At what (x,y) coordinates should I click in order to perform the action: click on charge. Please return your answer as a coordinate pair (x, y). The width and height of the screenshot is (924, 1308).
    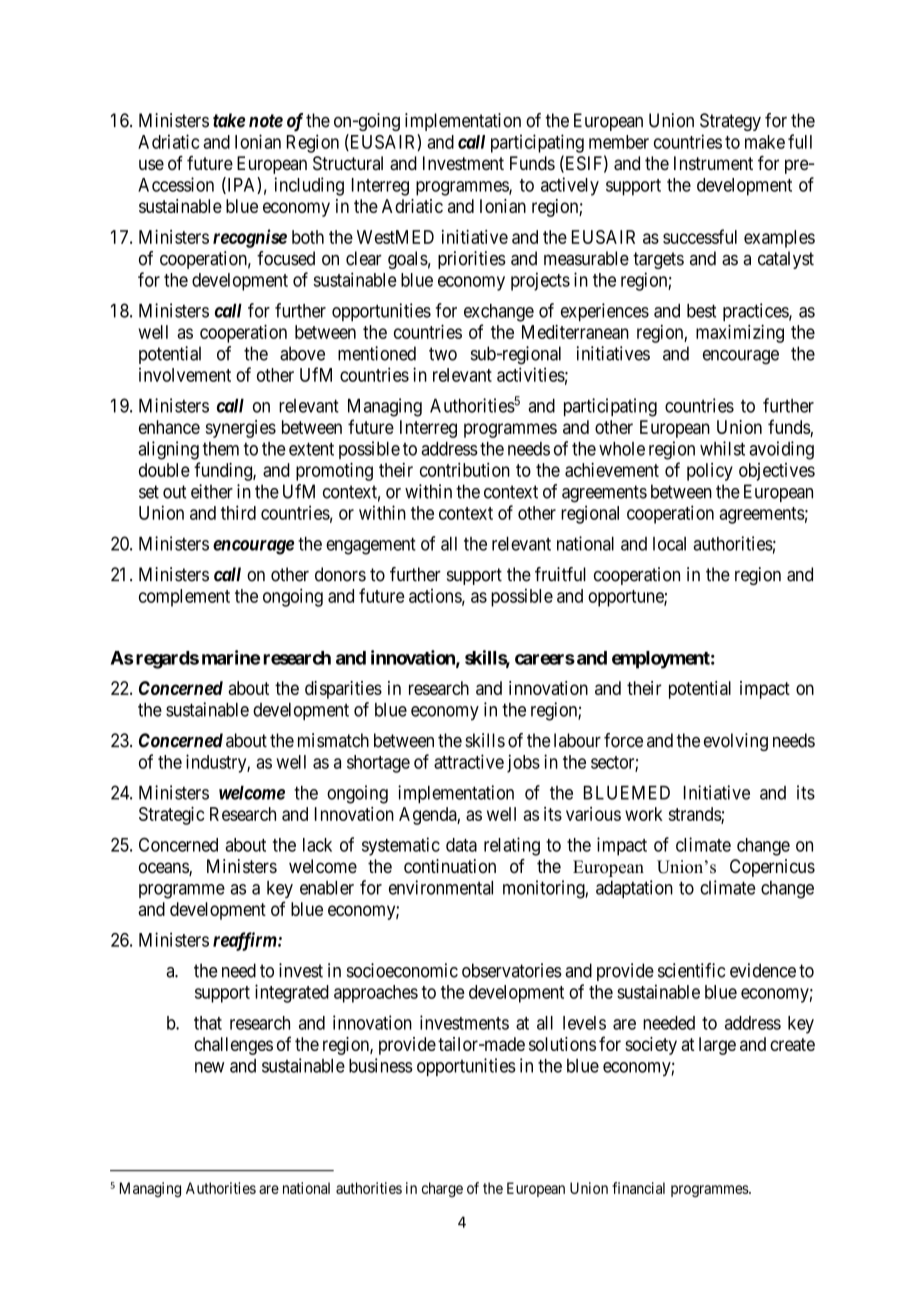
    Looking at the image, I should click on (442, 1189).
